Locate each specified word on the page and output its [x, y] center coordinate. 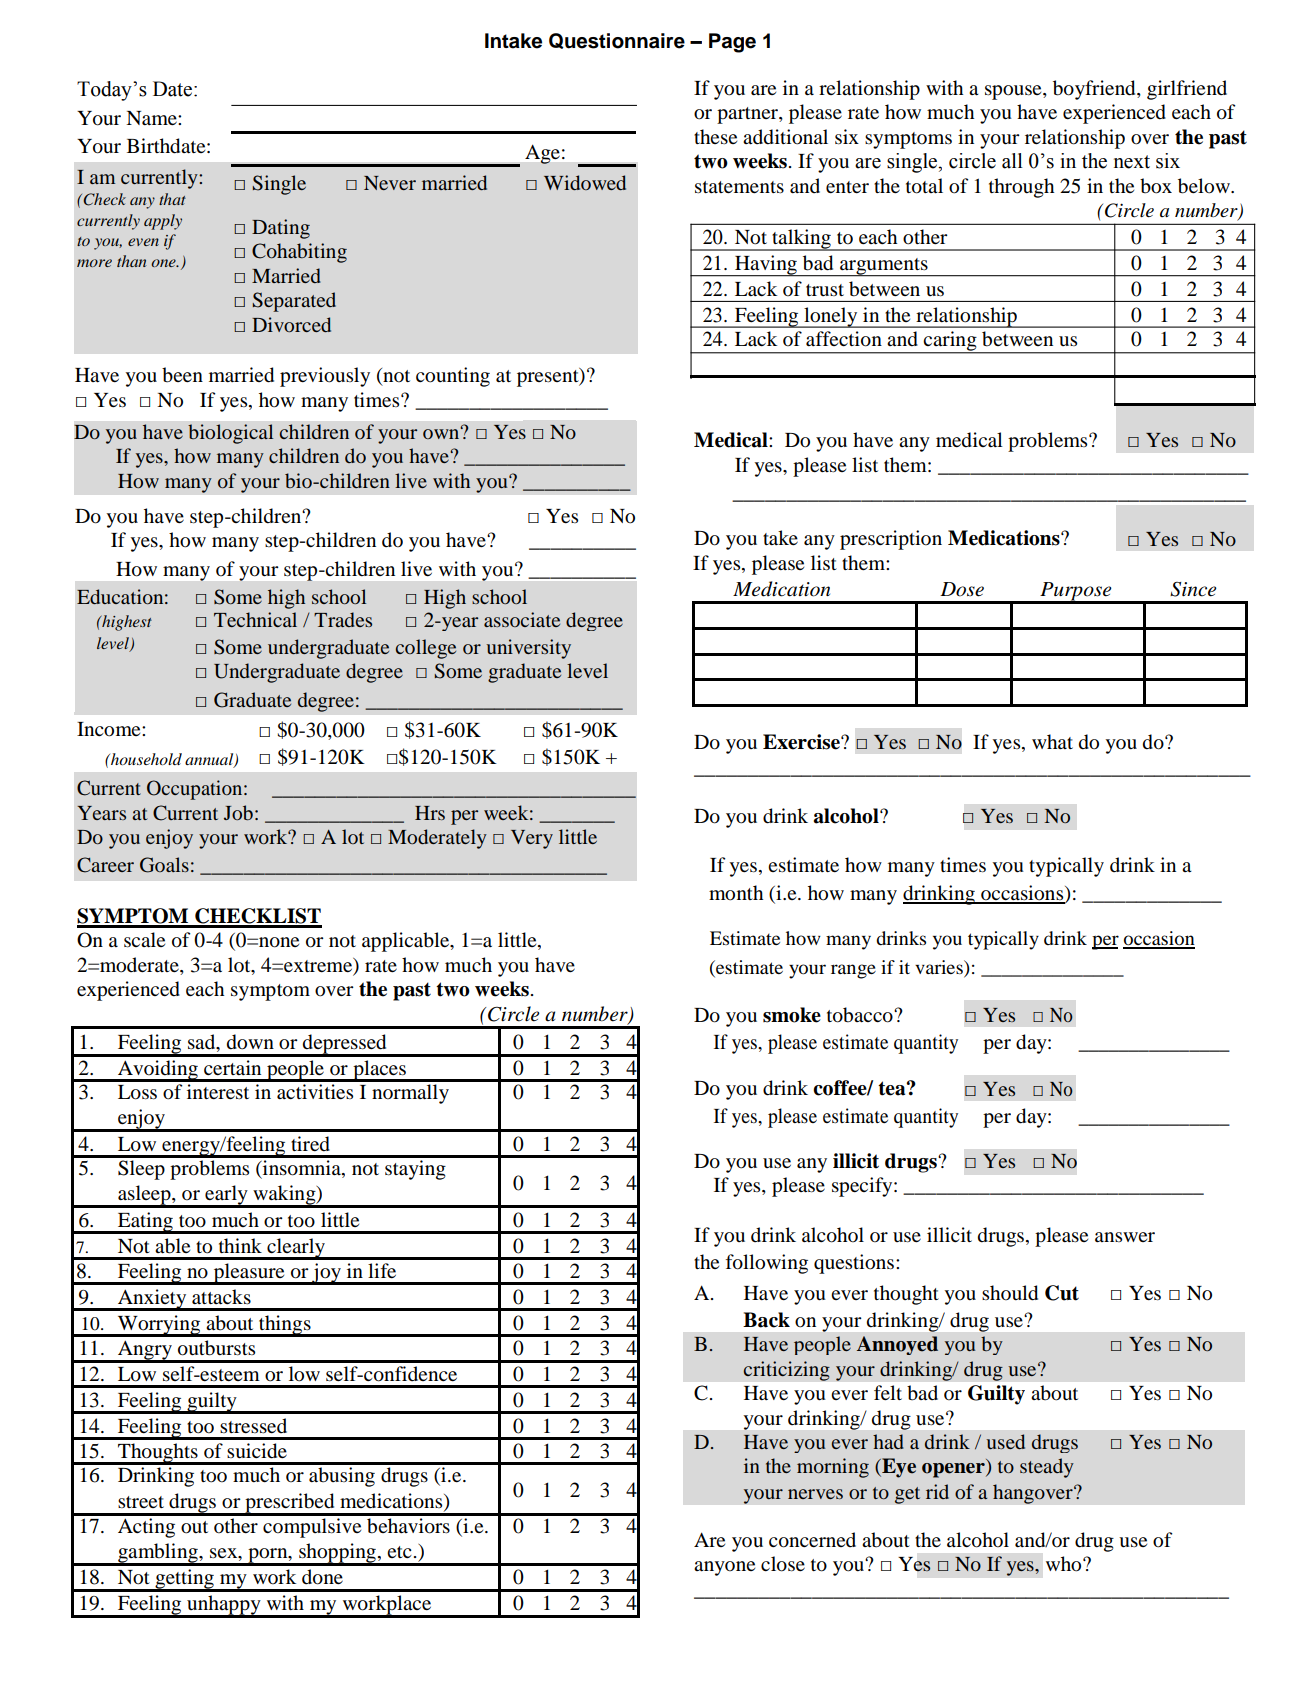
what [1052, 741]
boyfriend [1095, 90]
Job [238, 812]
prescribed [290, 1504]
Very [532, 839]
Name [152, 118]
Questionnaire [617, 41]
